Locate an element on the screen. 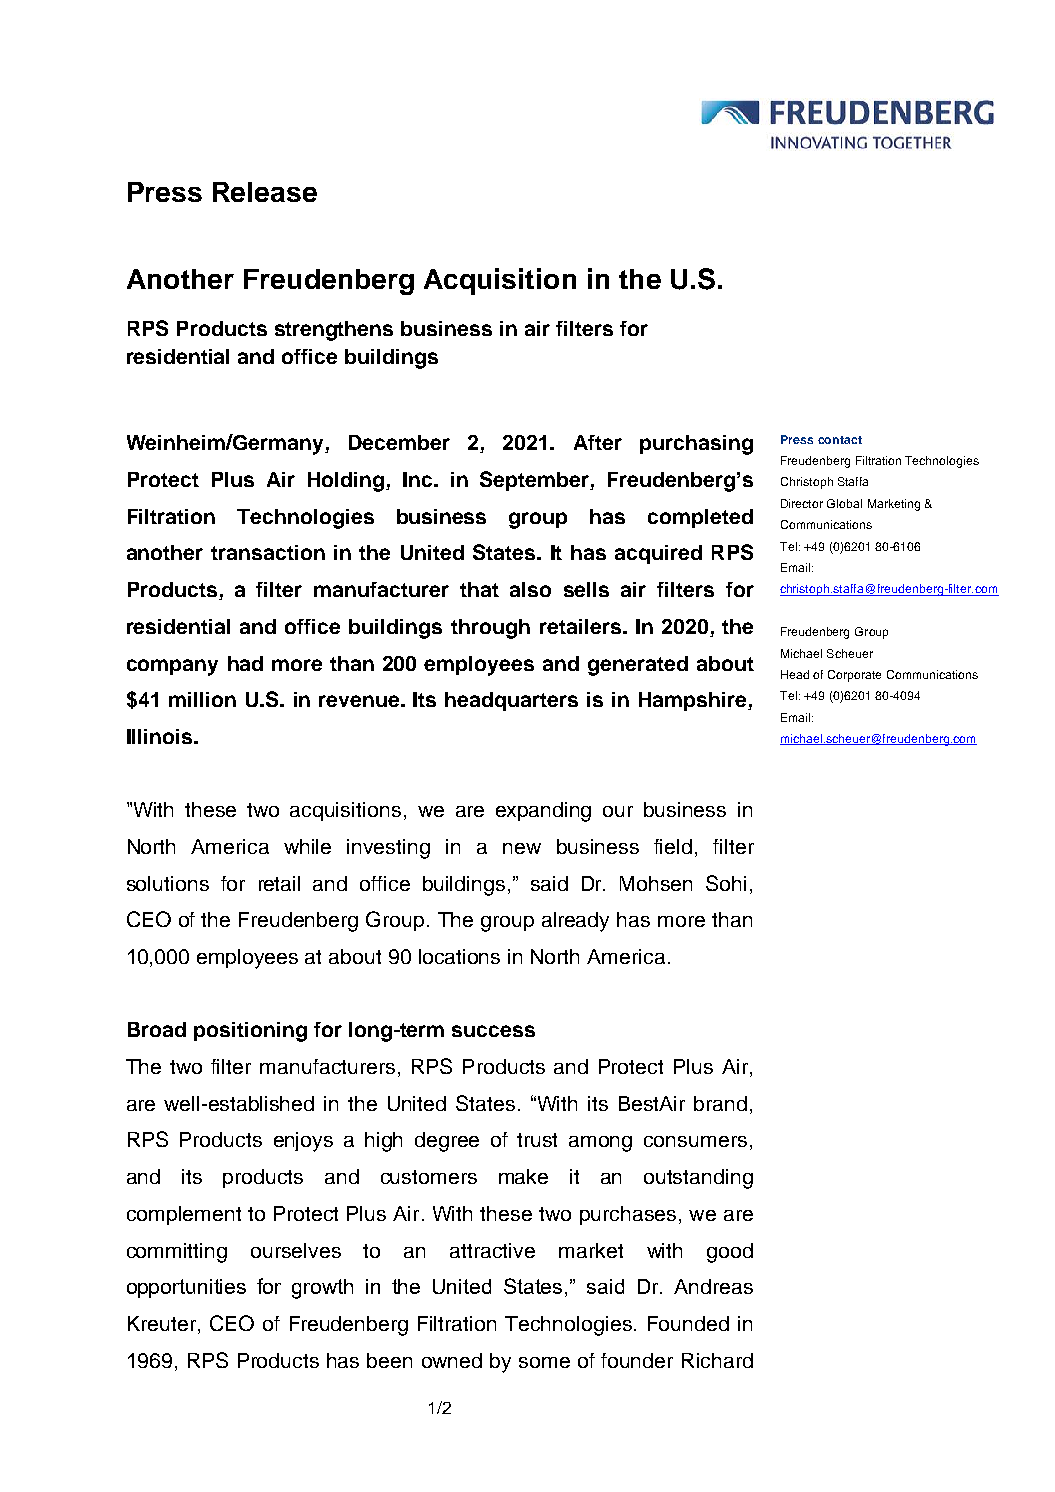  field is located at coordinates (673, 846).
